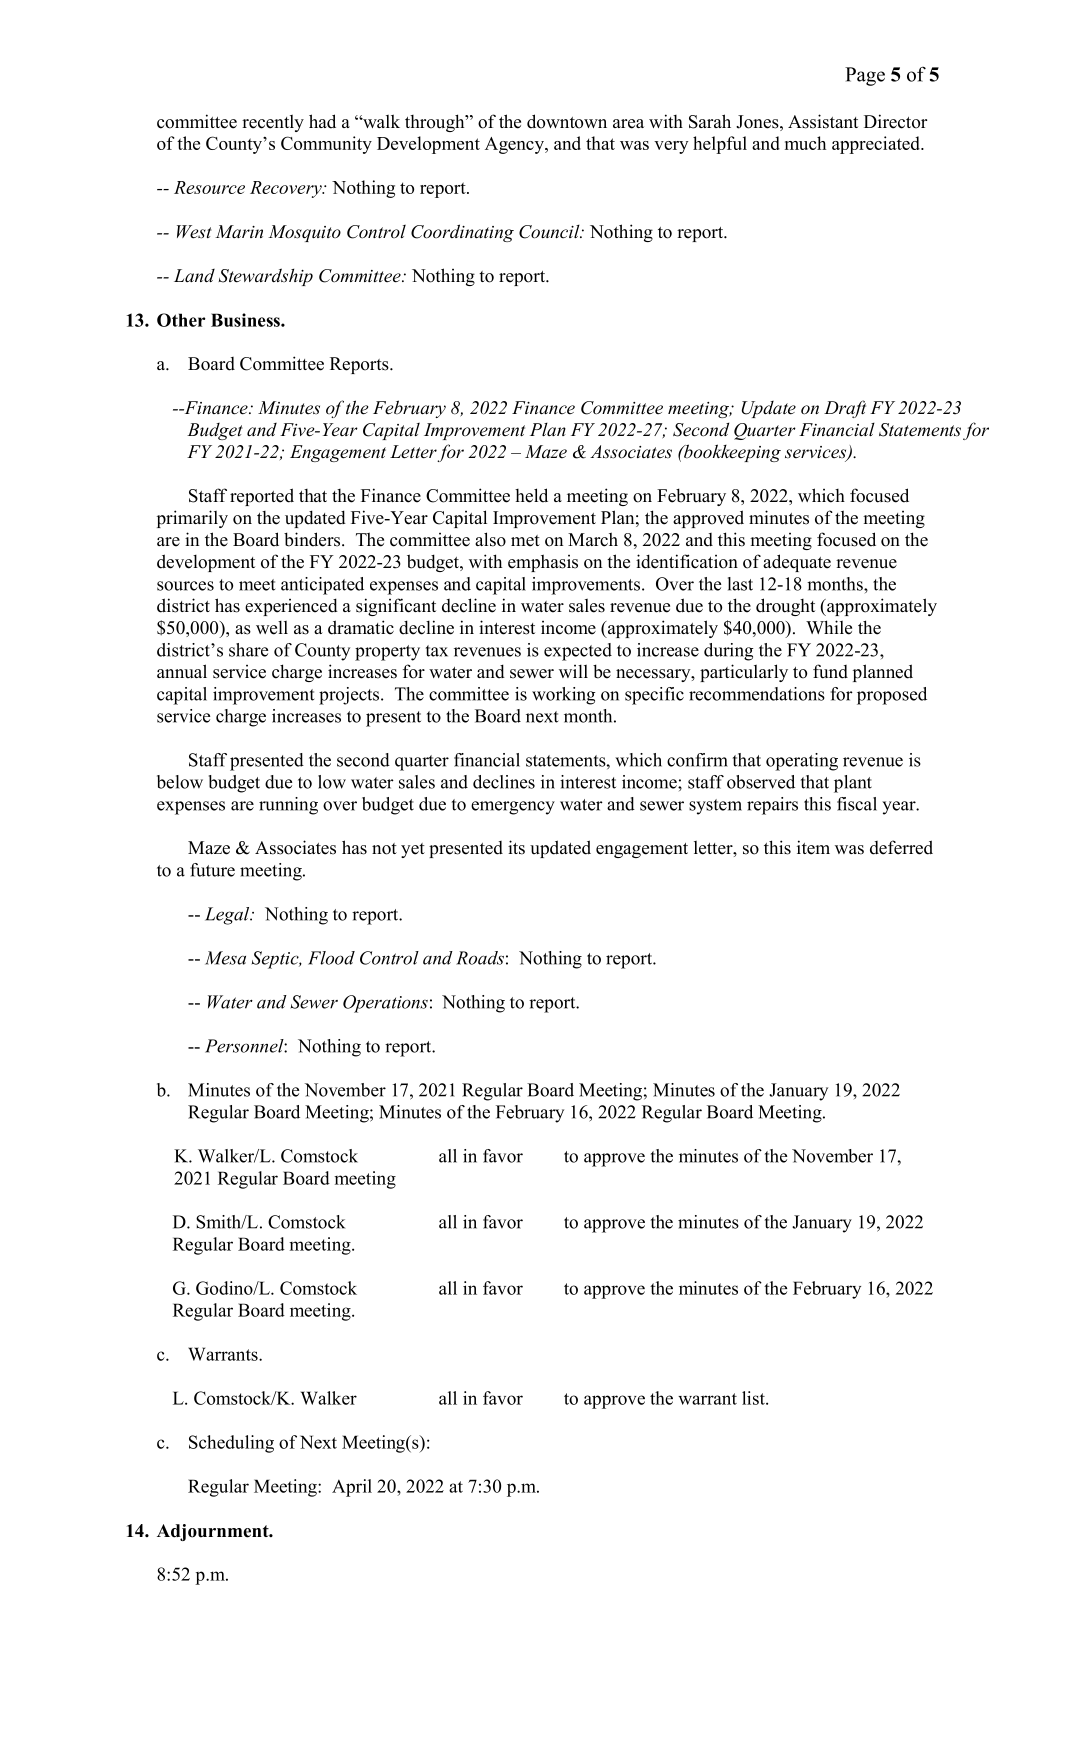 The height and width of the screenshot is (1754, 1065). I want to click on Assistant, so click(823, 121).
